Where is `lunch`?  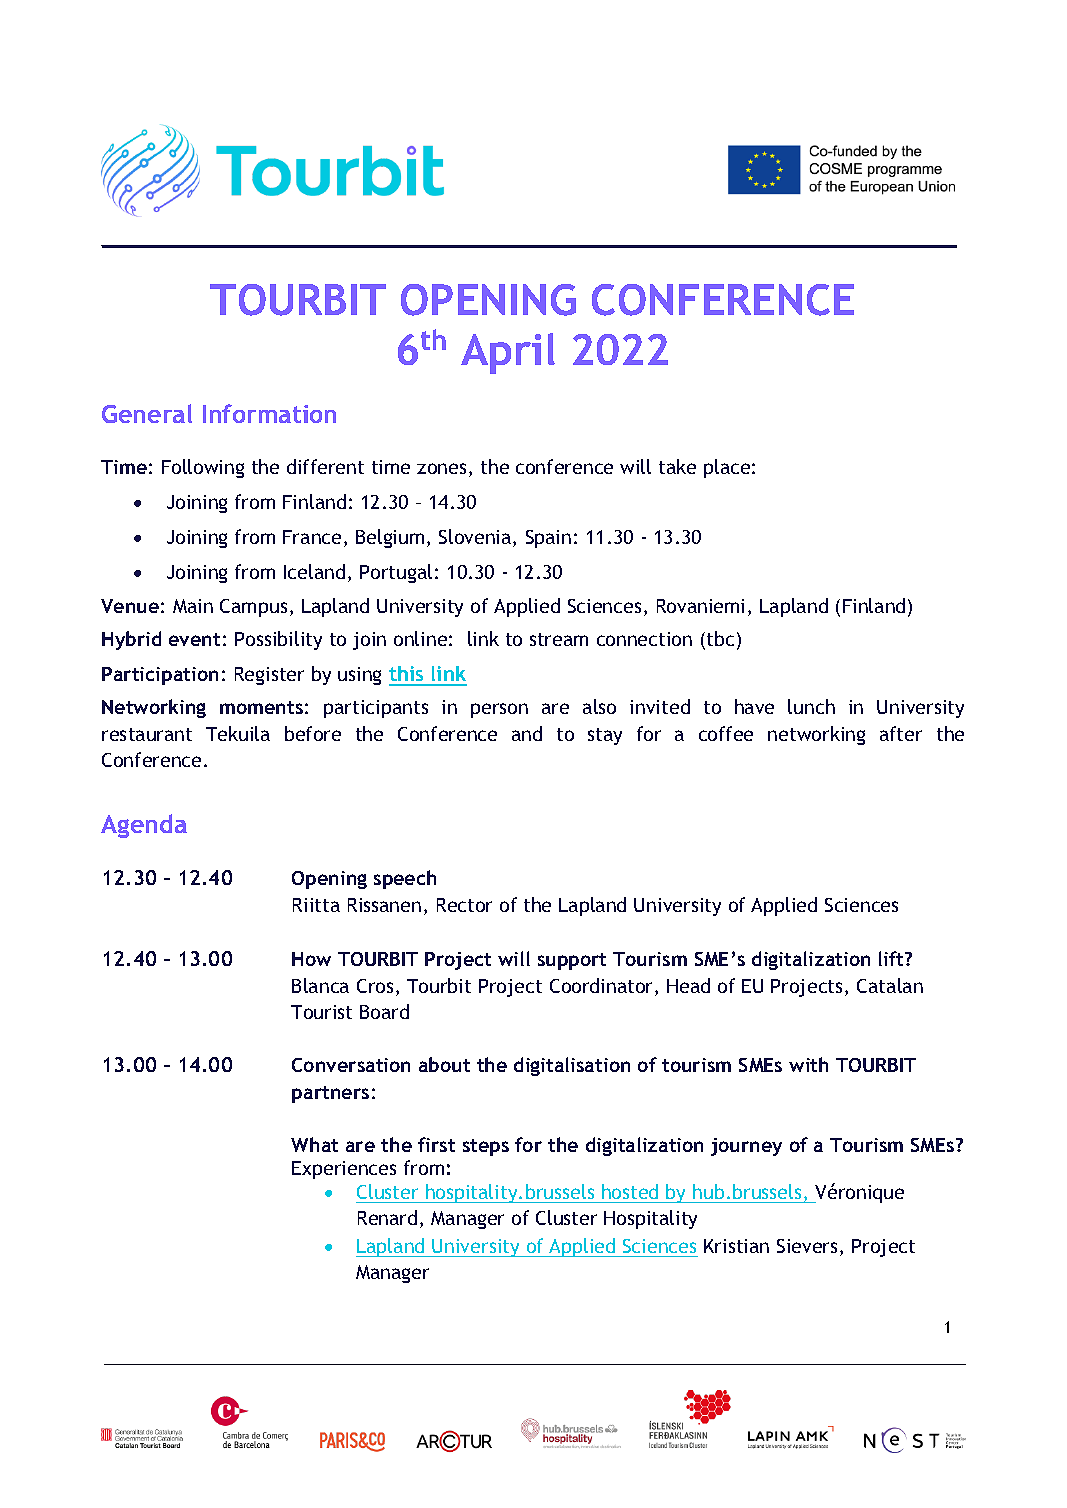
lunch is located at coordinates (811, 706).
